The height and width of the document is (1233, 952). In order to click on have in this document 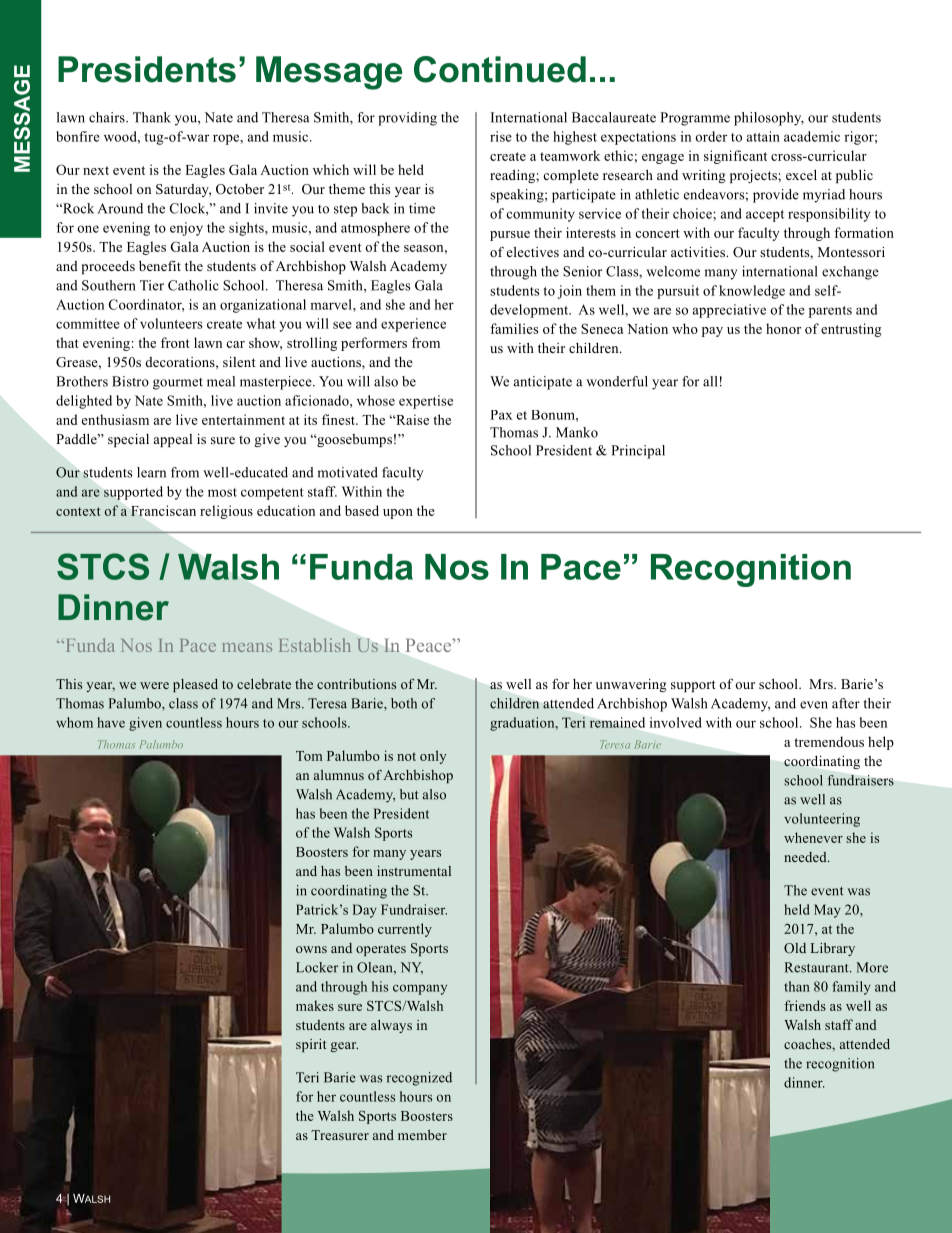, I will do `click(111, 722)`.
